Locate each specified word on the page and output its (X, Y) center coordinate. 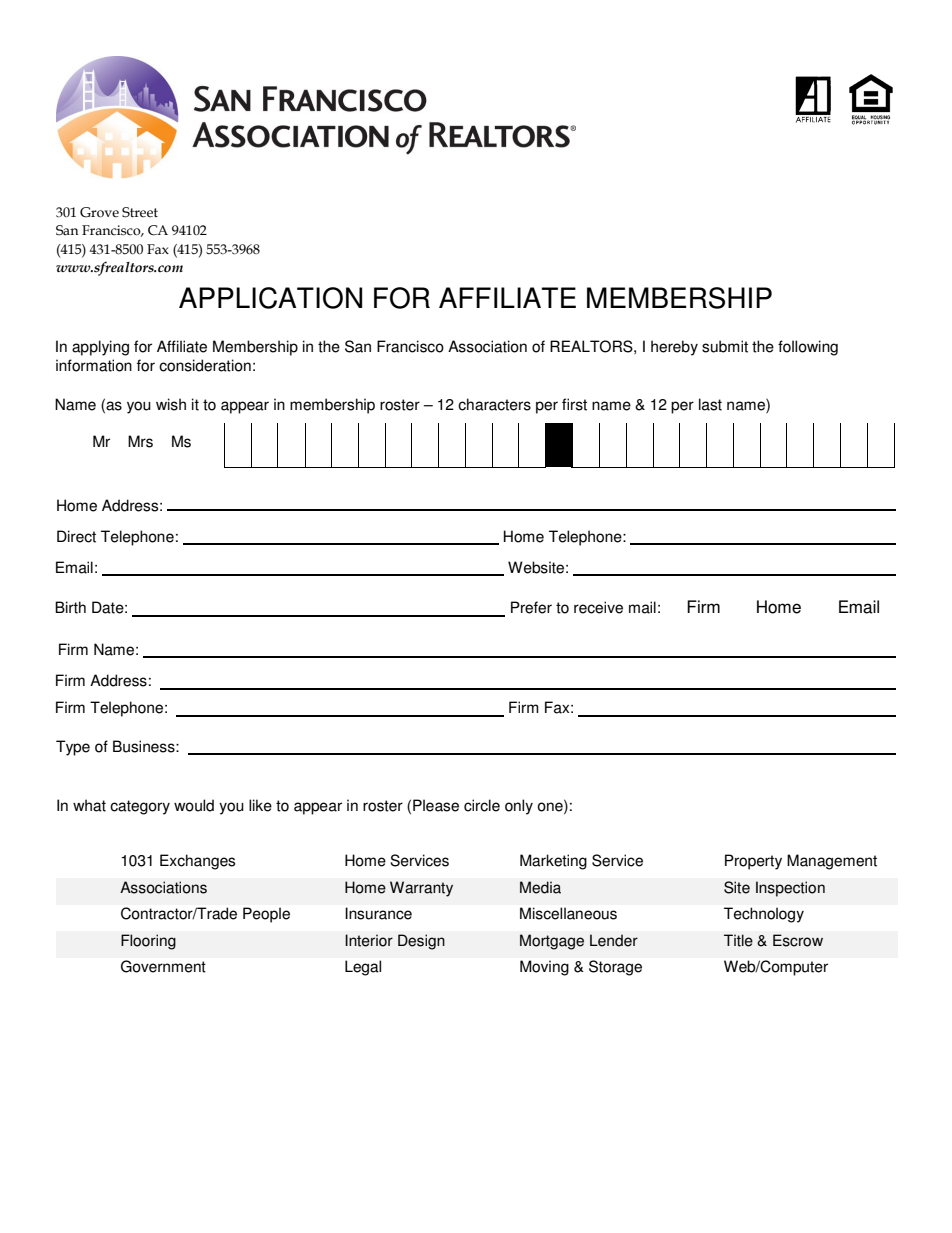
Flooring (148, 942)
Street (140, 212)
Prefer (531, 607)
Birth (70, 607)
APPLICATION (270, 298)
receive (598, 607)
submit (725, 346)
